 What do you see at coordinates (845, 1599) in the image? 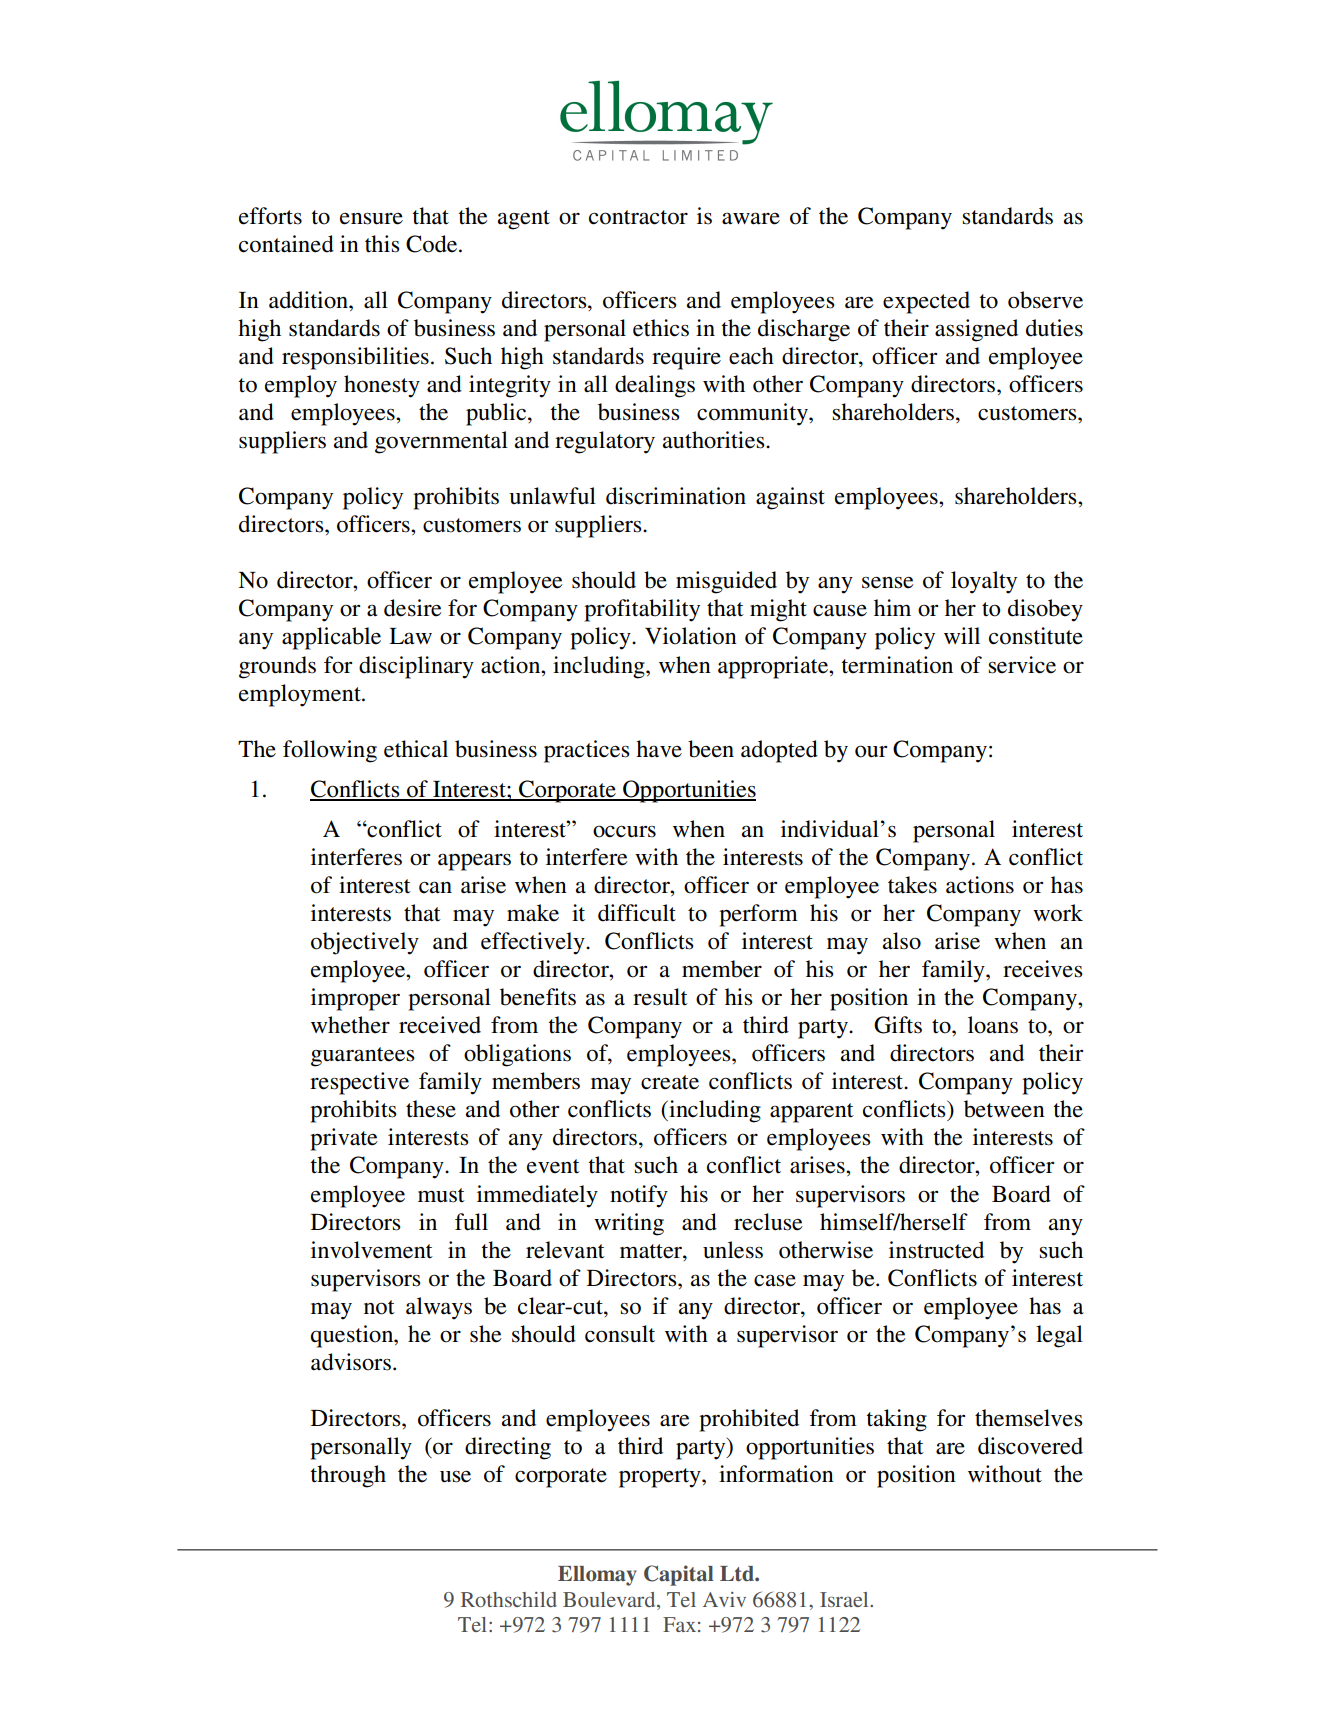
I see `Israel` at bounding box center [845, 1599].
